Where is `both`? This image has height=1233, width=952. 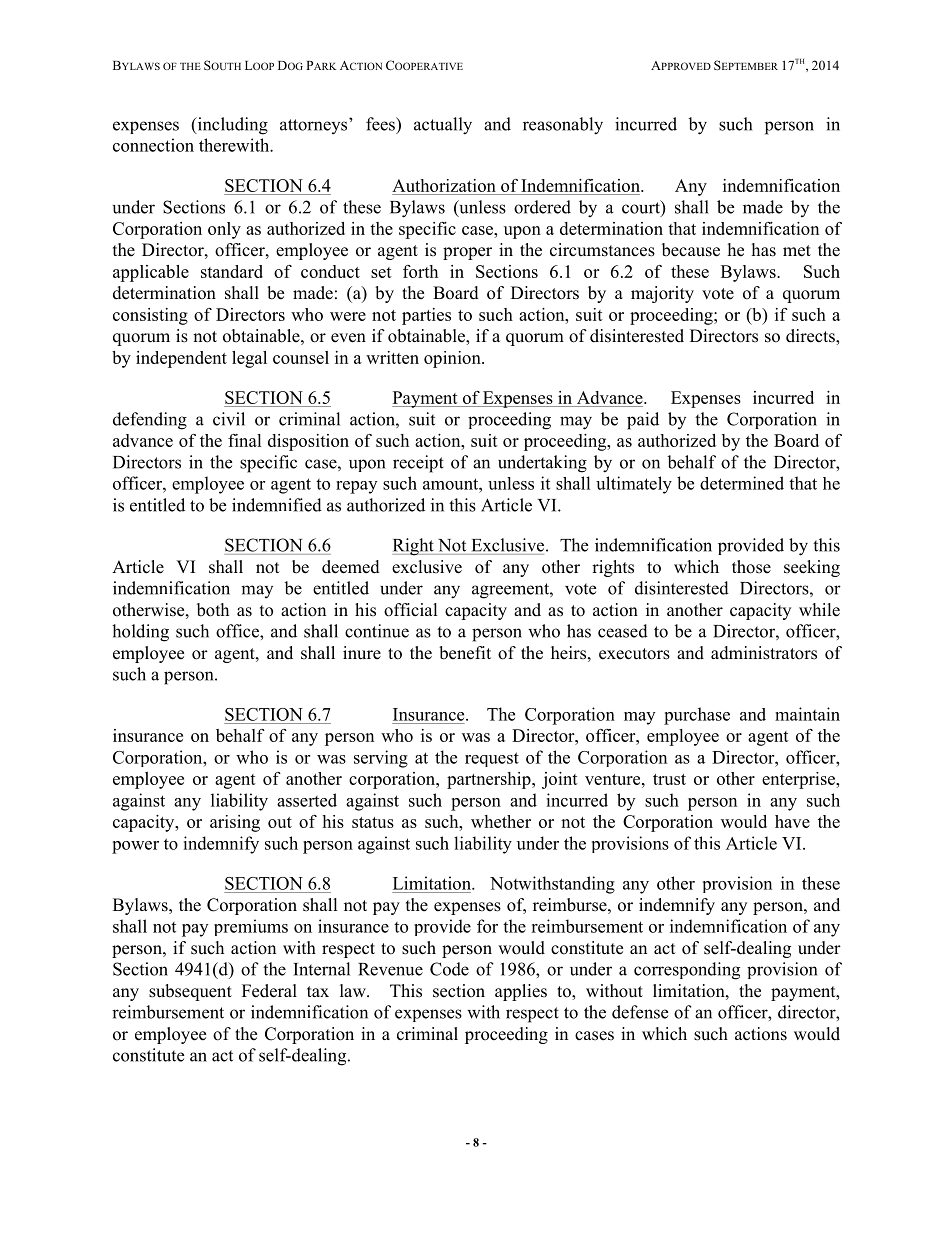 both is located at coordinates (213, 610).
